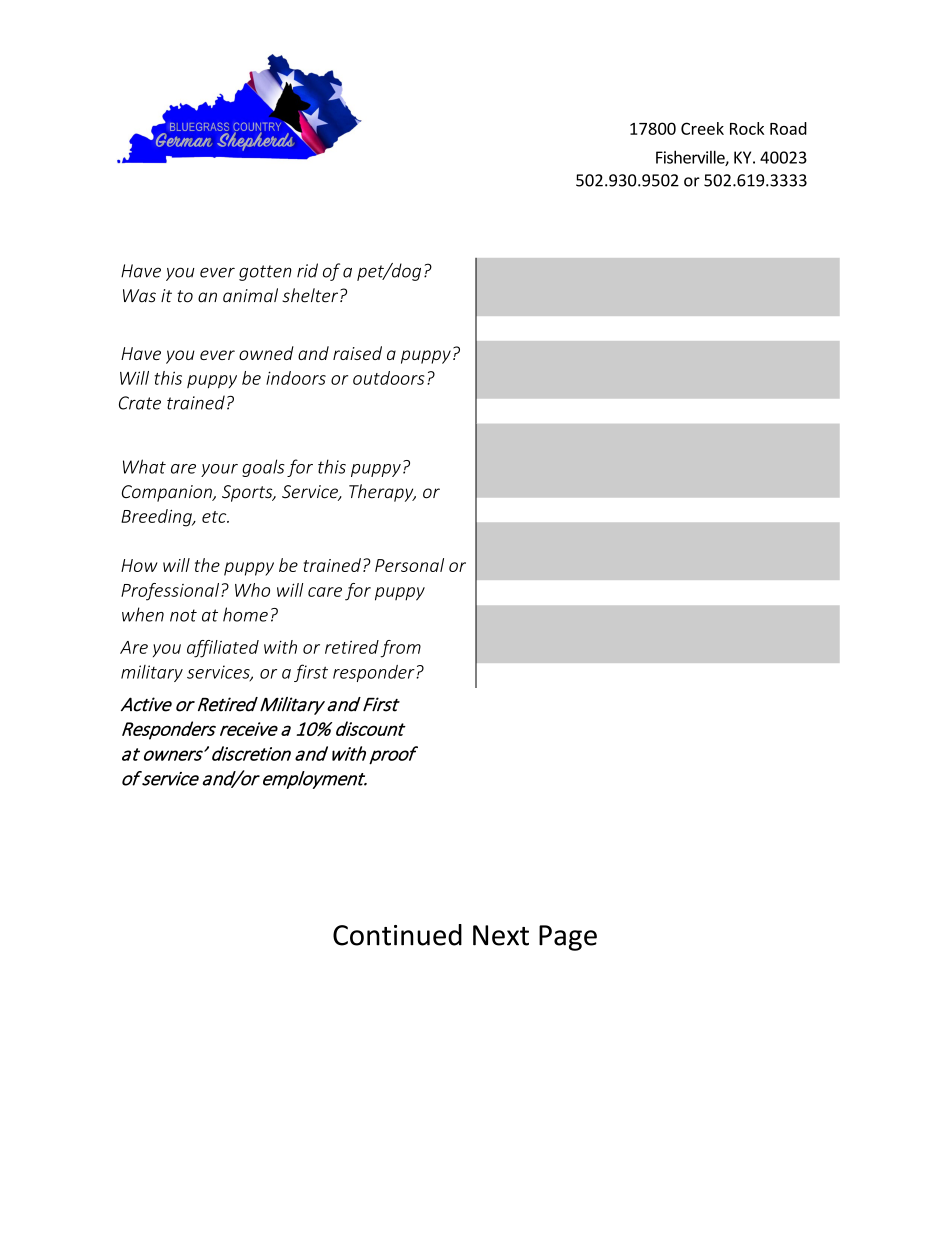 The height and width of the image is (1233, 952). I want to click on etc, so click(215, 517).
